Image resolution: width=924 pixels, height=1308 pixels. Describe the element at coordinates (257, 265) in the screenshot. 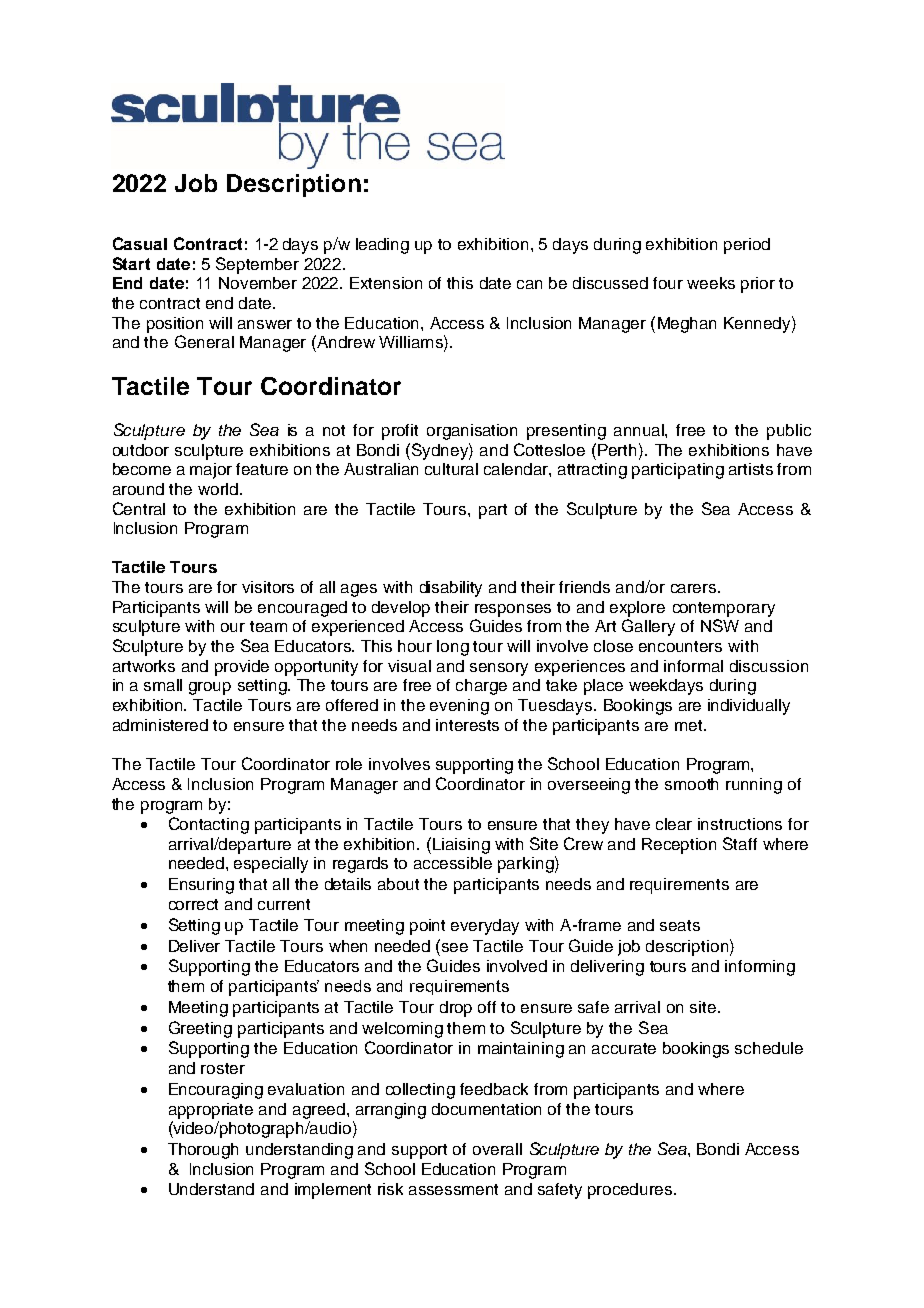

I see `September` at that location.
